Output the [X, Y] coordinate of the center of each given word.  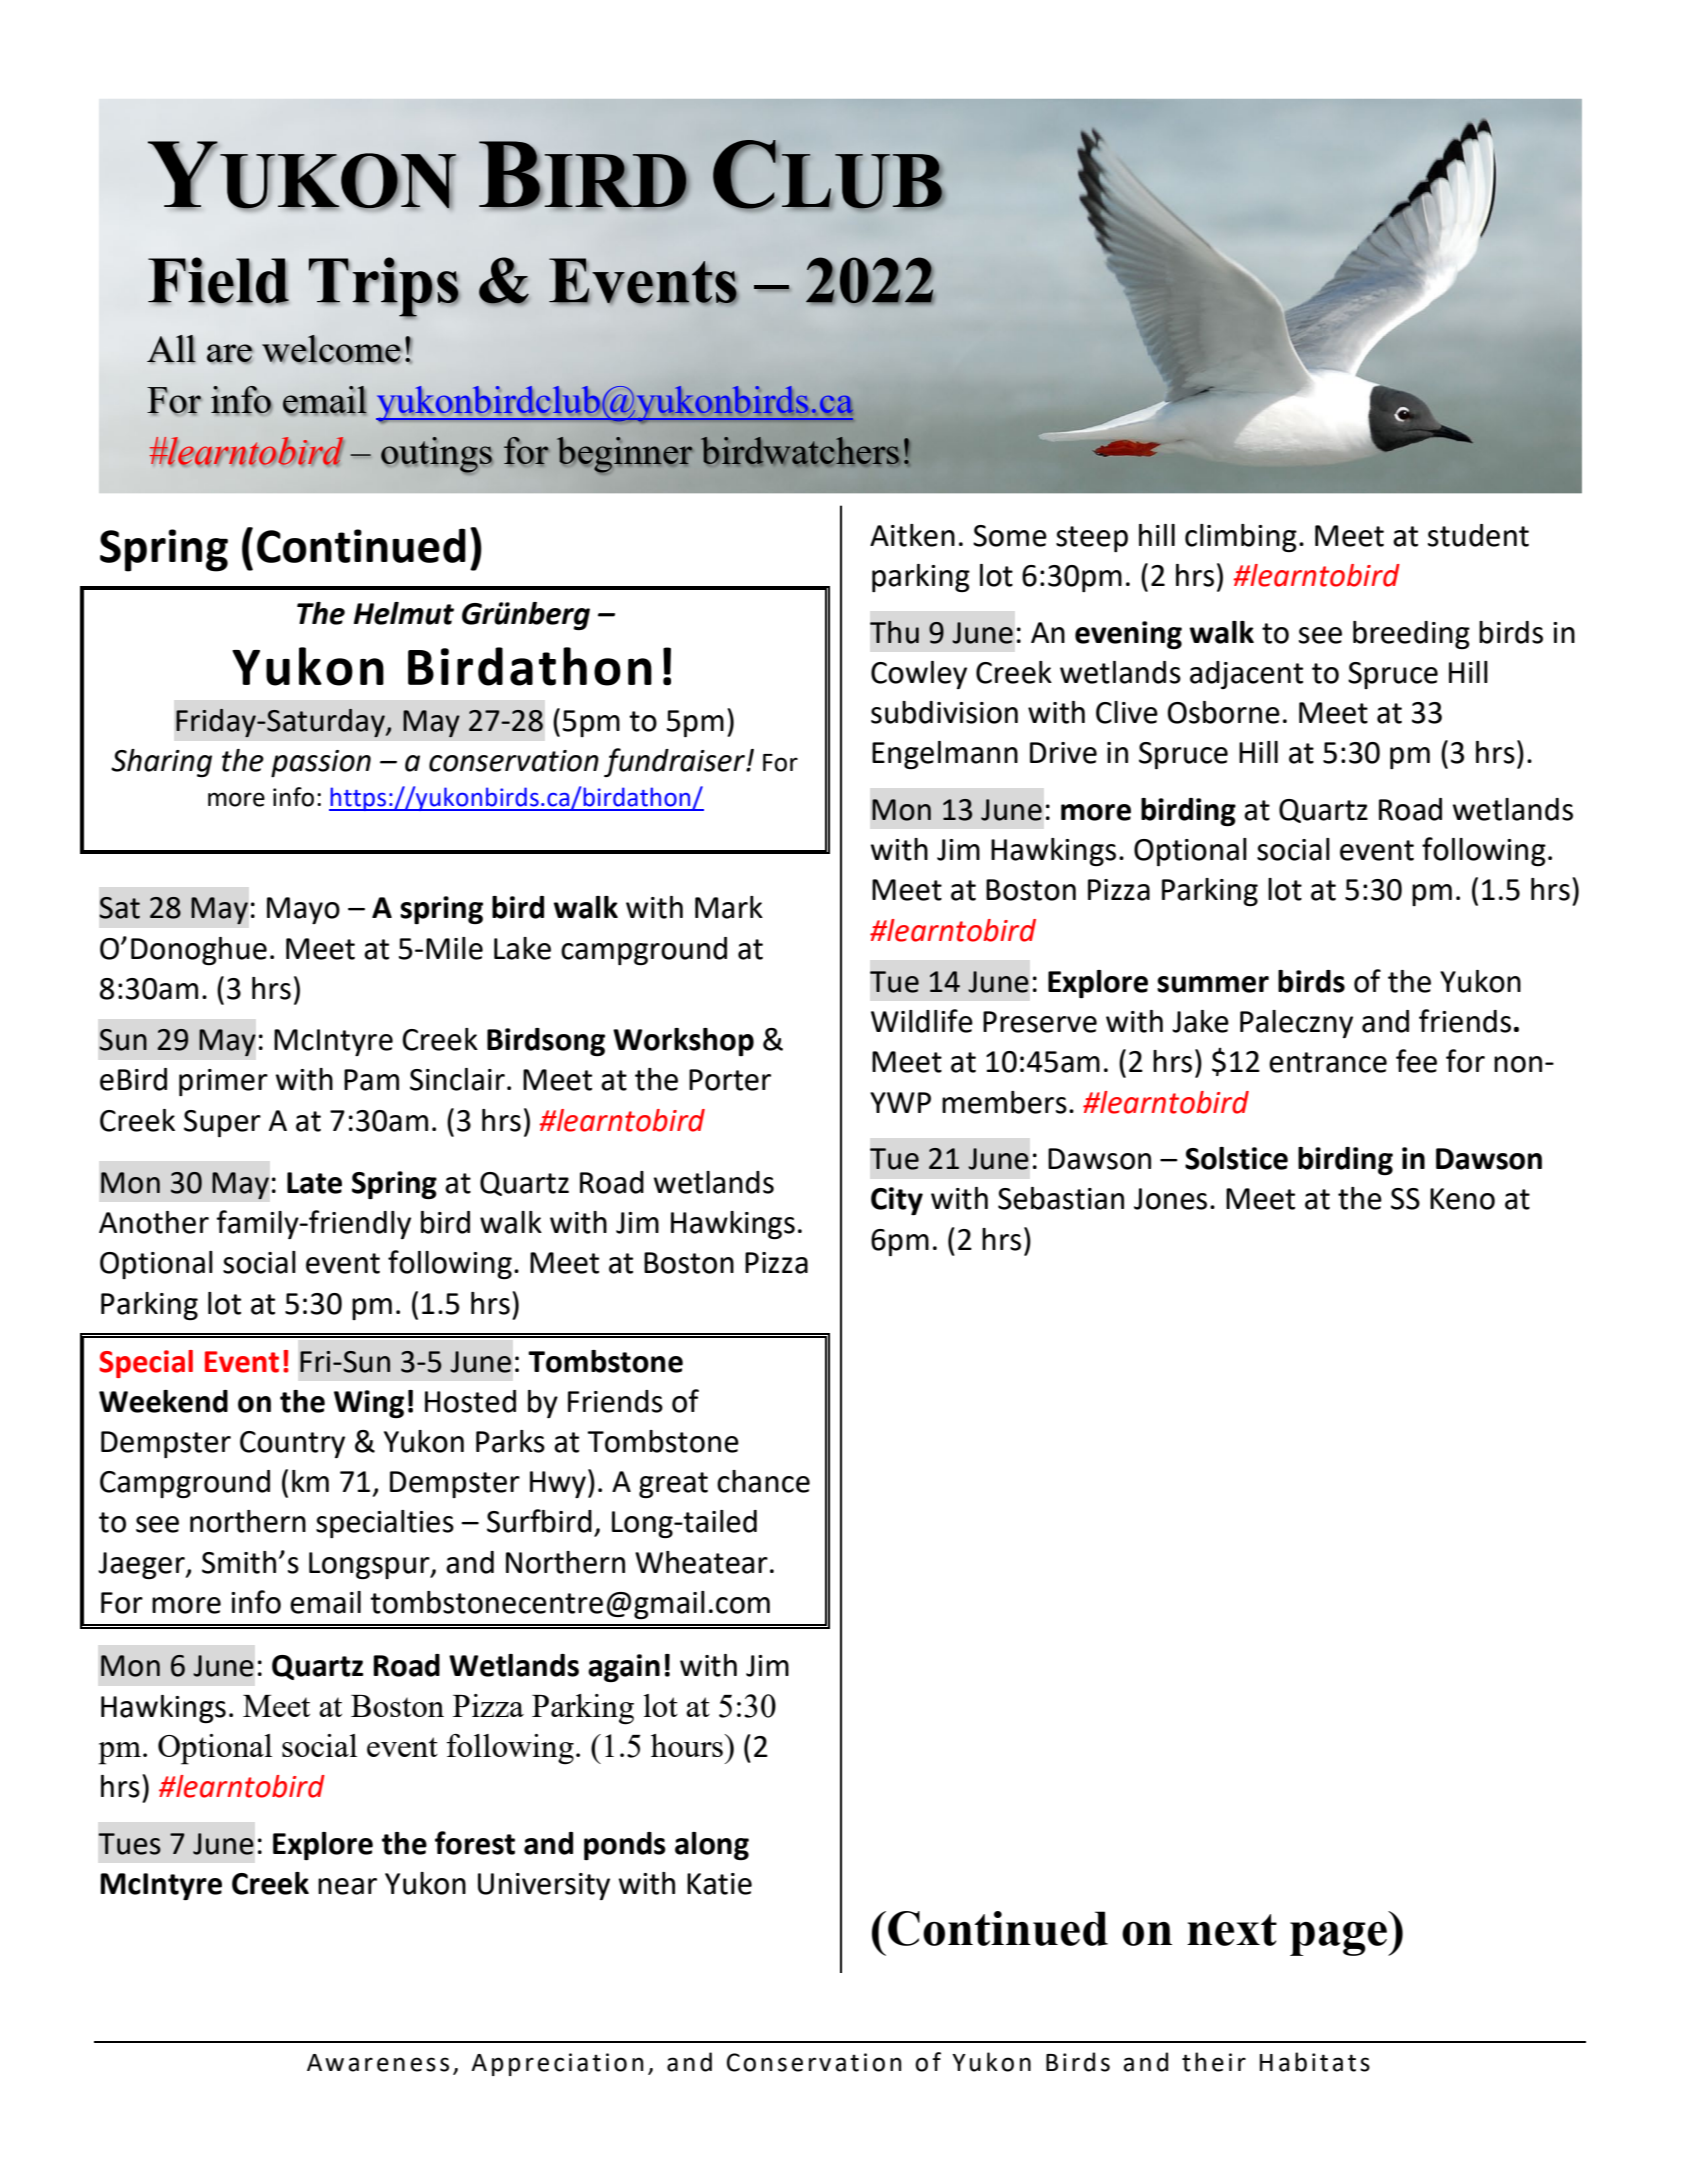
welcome [332, 349]
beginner [625, 455]
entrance [1328, 1062]
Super [222, 1123]
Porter [730, 1080]
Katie [719, 1884]
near [347, 1886]
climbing [1241, 538]
